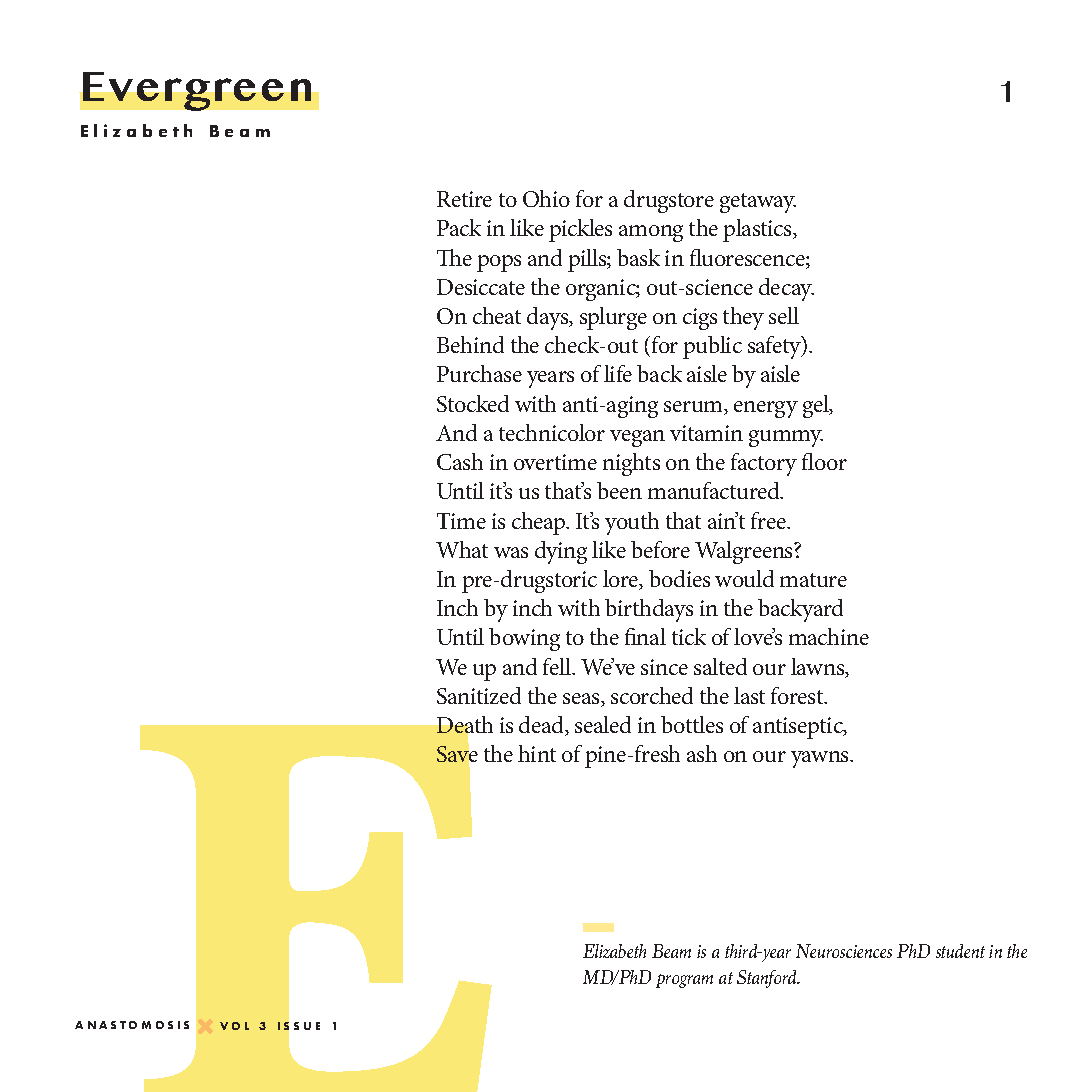 The width and height of the screenshot is (1092, 1092). I want to click on gel, so click(817, 406).
